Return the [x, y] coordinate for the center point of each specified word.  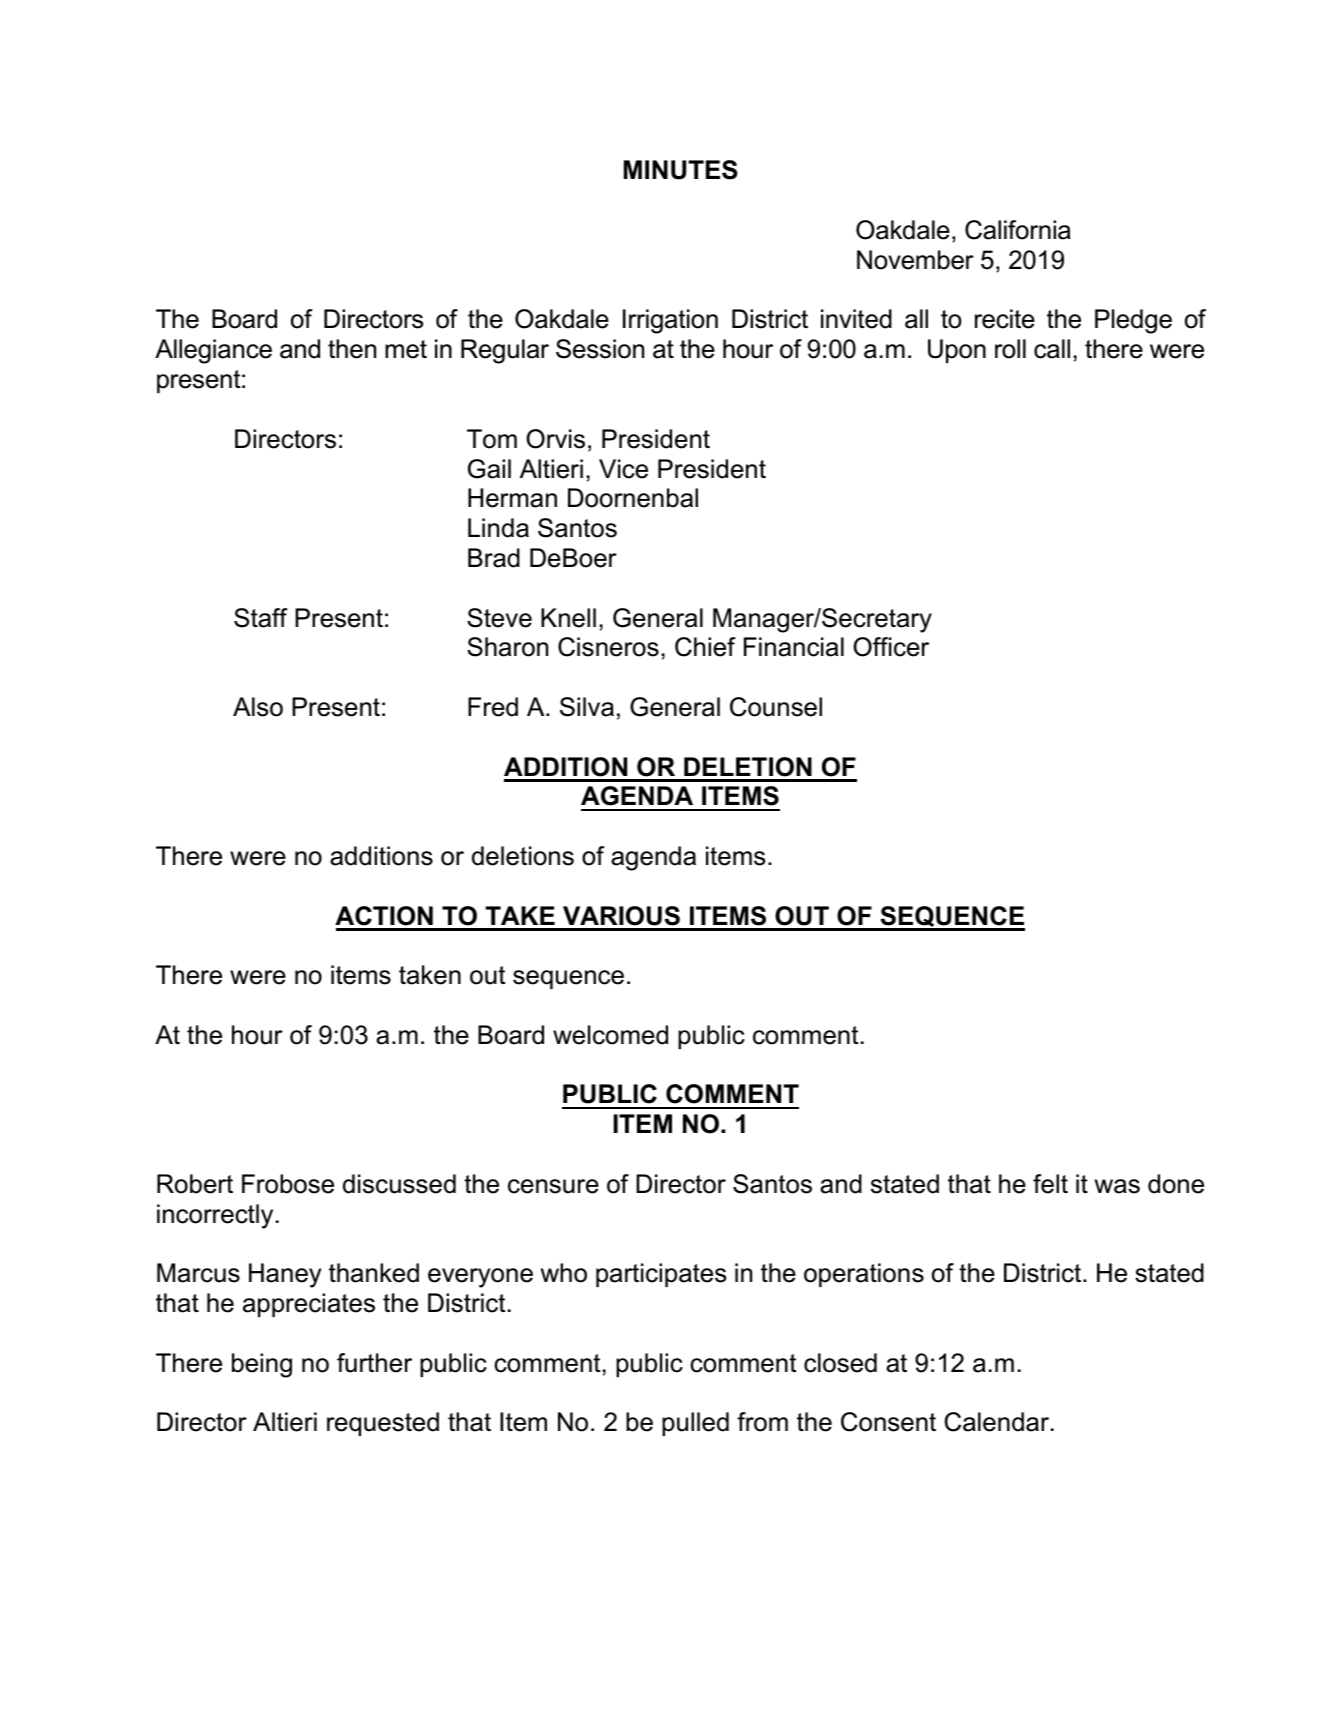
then [352, 349]
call [1052, 349]
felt [1050, 1184]
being [262, 1365]
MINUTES [681, 170]
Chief [705, 647]
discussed [399, 1184]
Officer [891, 647]
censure [553, 1186]
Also [258, 707]
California [1018, 230]
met [406, 349]
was [1117, 1186]
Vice [623, 469]
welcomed [610, 1035]
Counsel [776, 707]
